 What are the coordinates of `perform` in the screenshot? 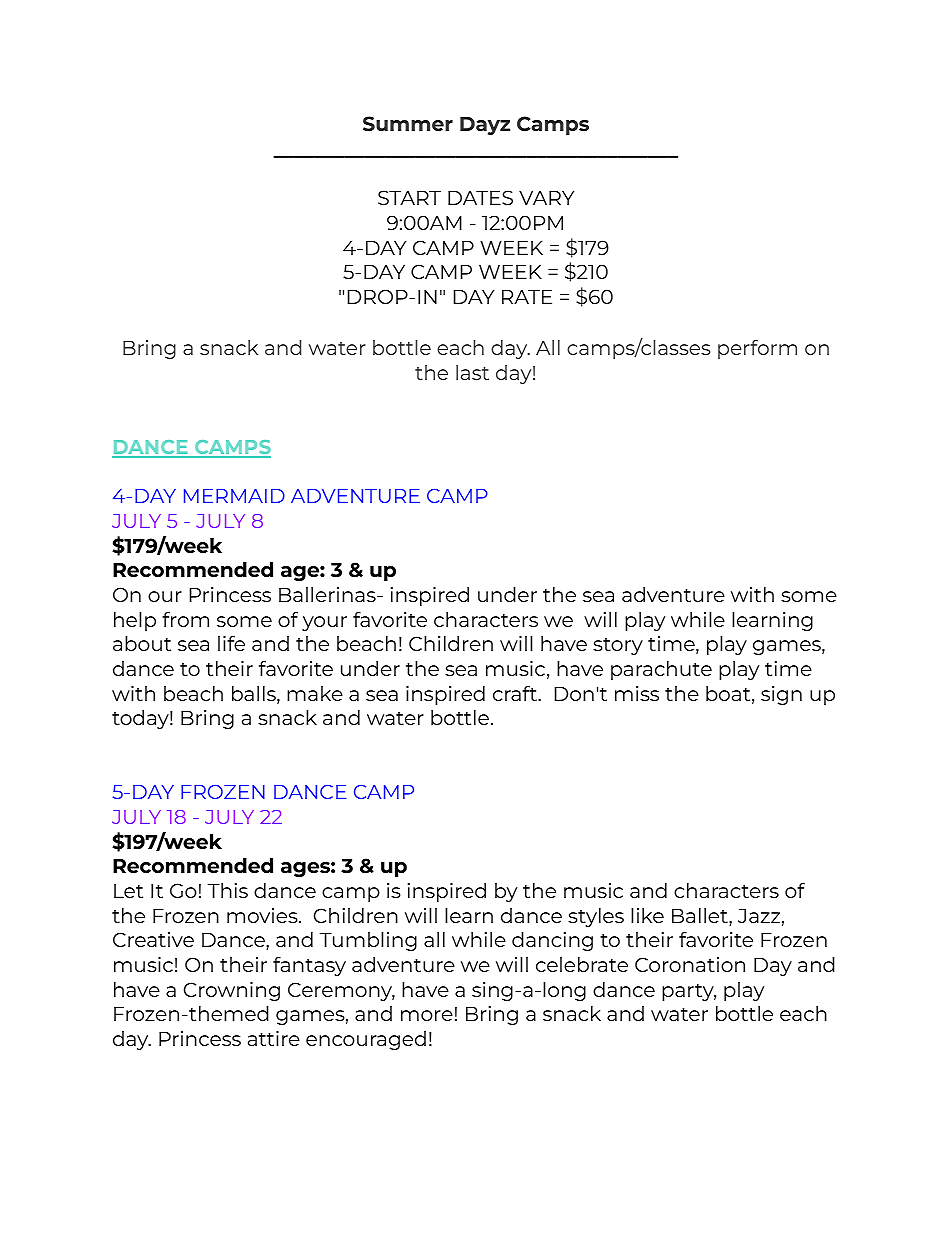 It's located at (757, 349).
